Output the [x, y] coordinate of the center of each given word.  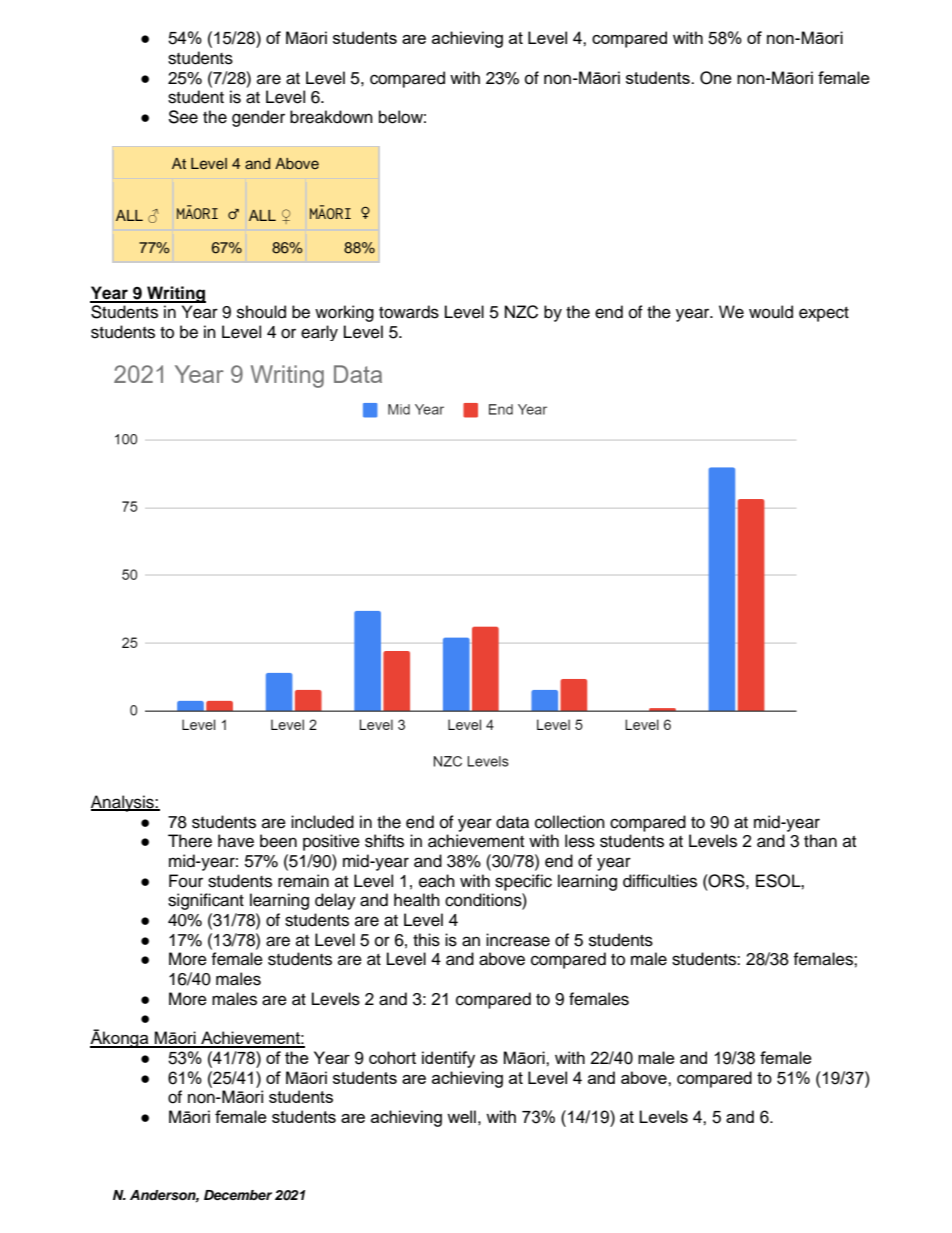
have [236, 841]
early [319, 333]
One [716, 78]
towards [409, 312]
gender [258, 118]
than [820, 840]
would [771, 312]
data [512, 822]
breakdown [331, 117]
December [238, 1195]
